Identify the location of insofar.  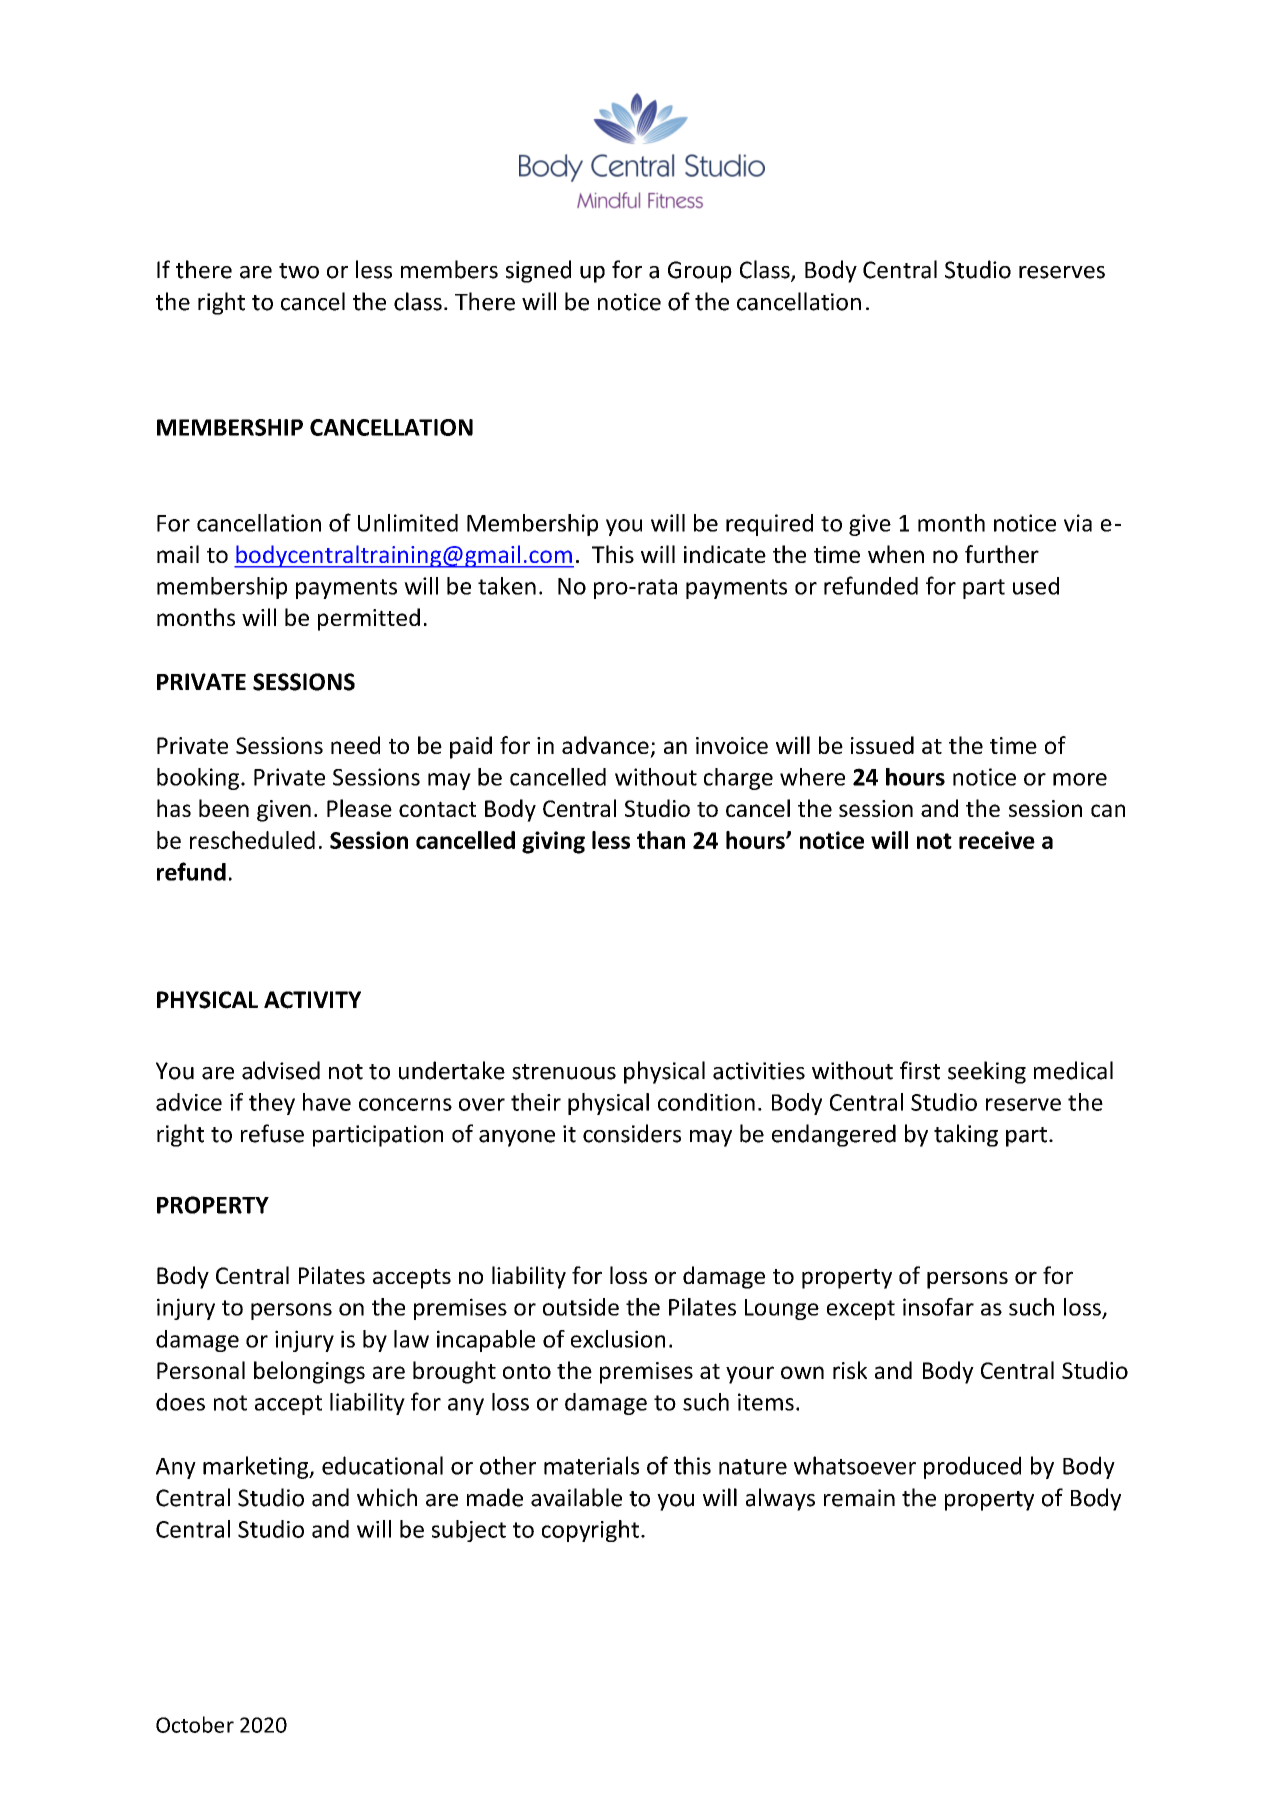
(938, 1307).
